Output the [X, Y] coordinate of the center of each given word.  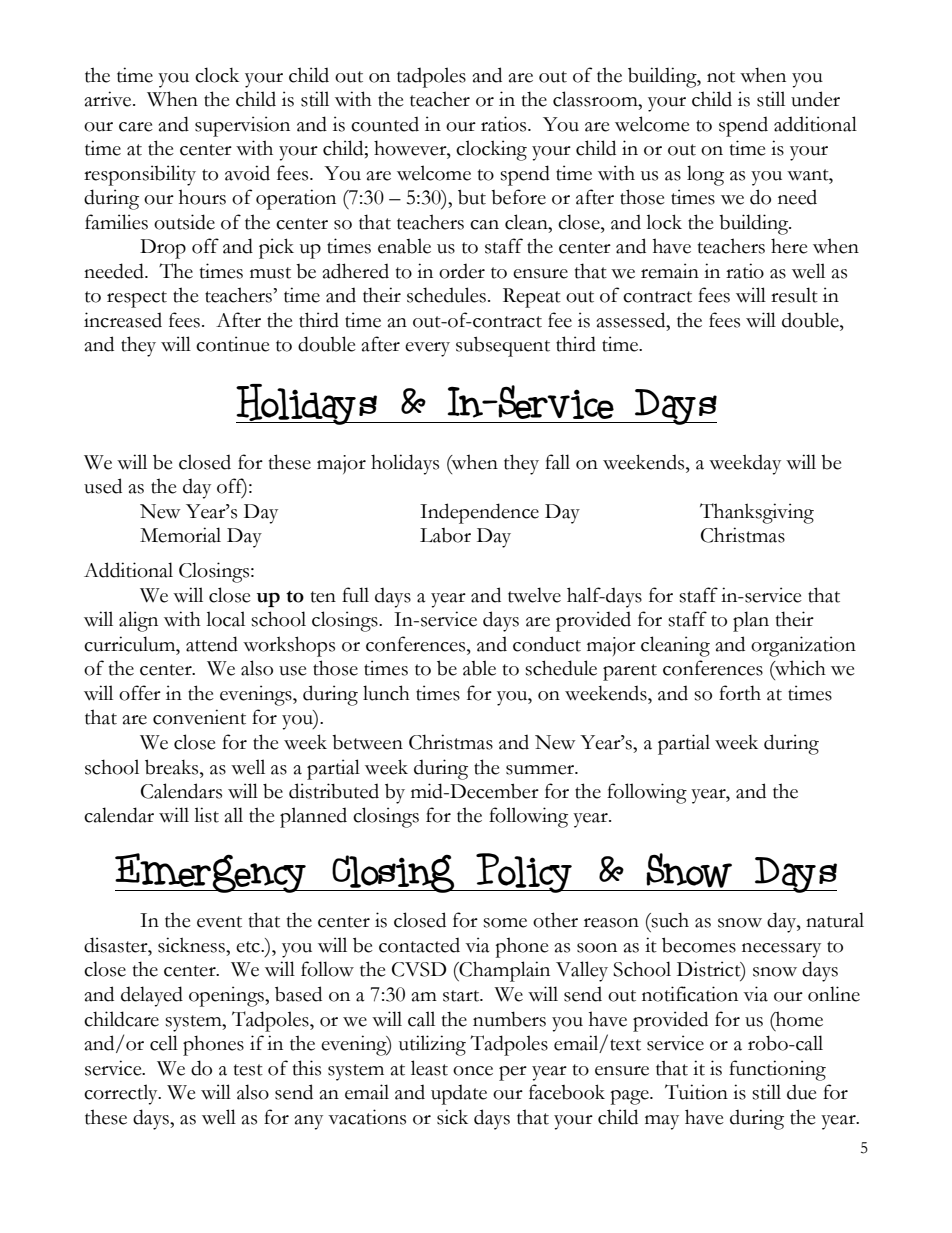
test [248, 1070]
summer [541, 770]
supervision [242, 126]
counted [385, 124]
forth [740, 693]
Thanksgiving [757, 513]
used [103, 486]
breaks [173, 767]
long [705, 175]
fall [557, 462]
